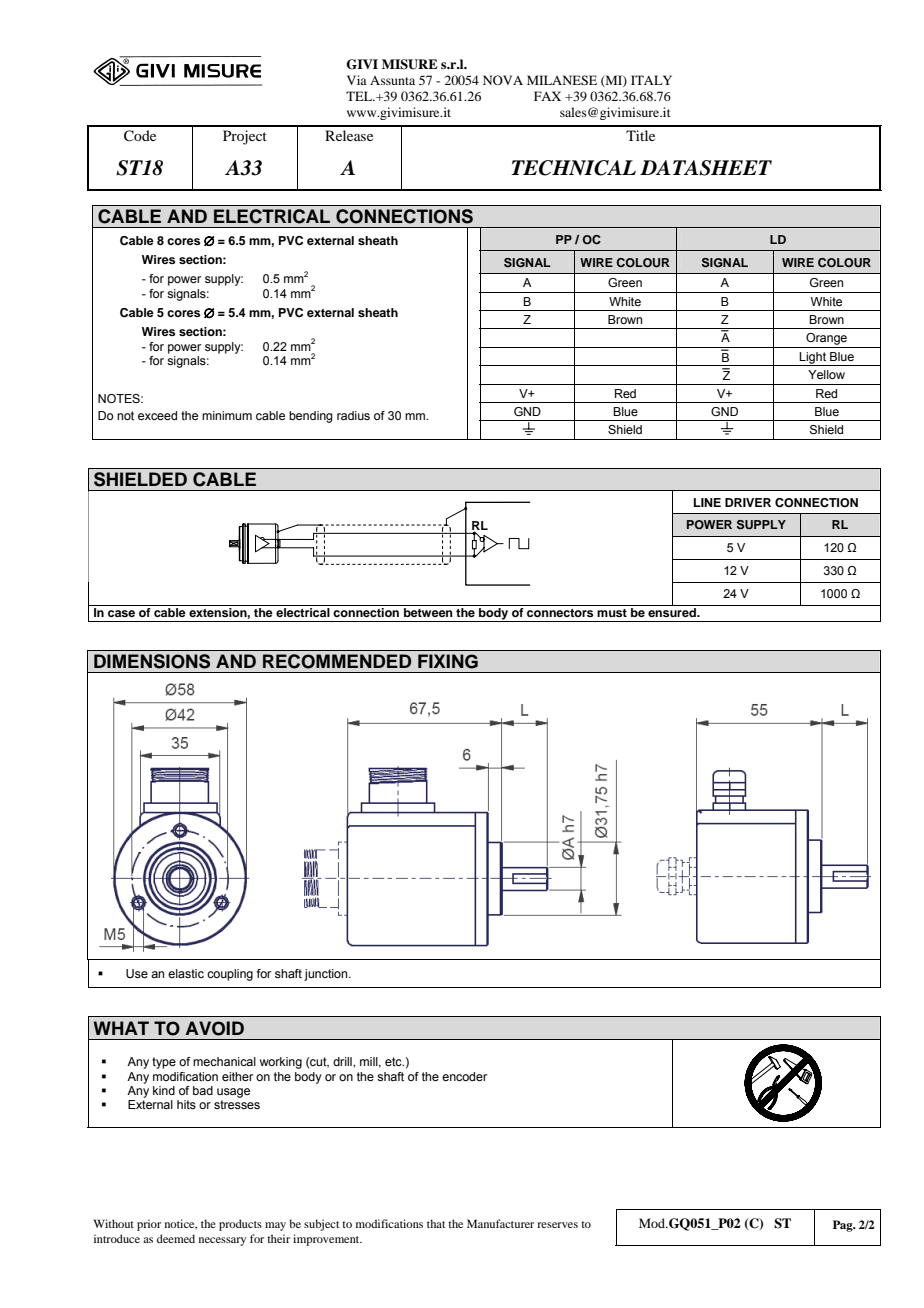 This page has height=1308, width=924. Describe the element at coordinates (245, 137) in the page. I see `Project` at that location.
